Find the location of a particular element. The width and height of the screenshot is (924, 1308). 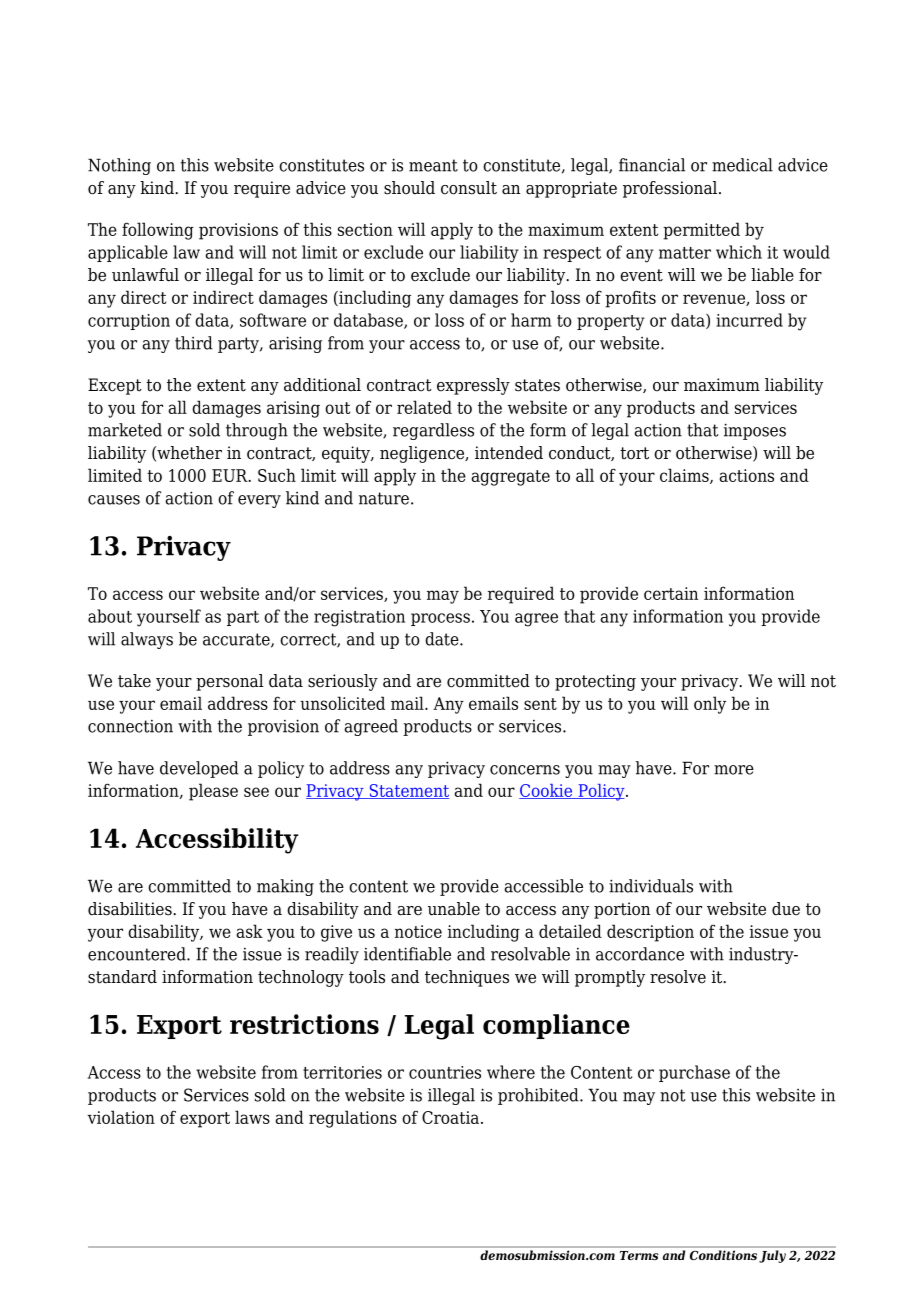

consult is located at coordinates (469, 188).
